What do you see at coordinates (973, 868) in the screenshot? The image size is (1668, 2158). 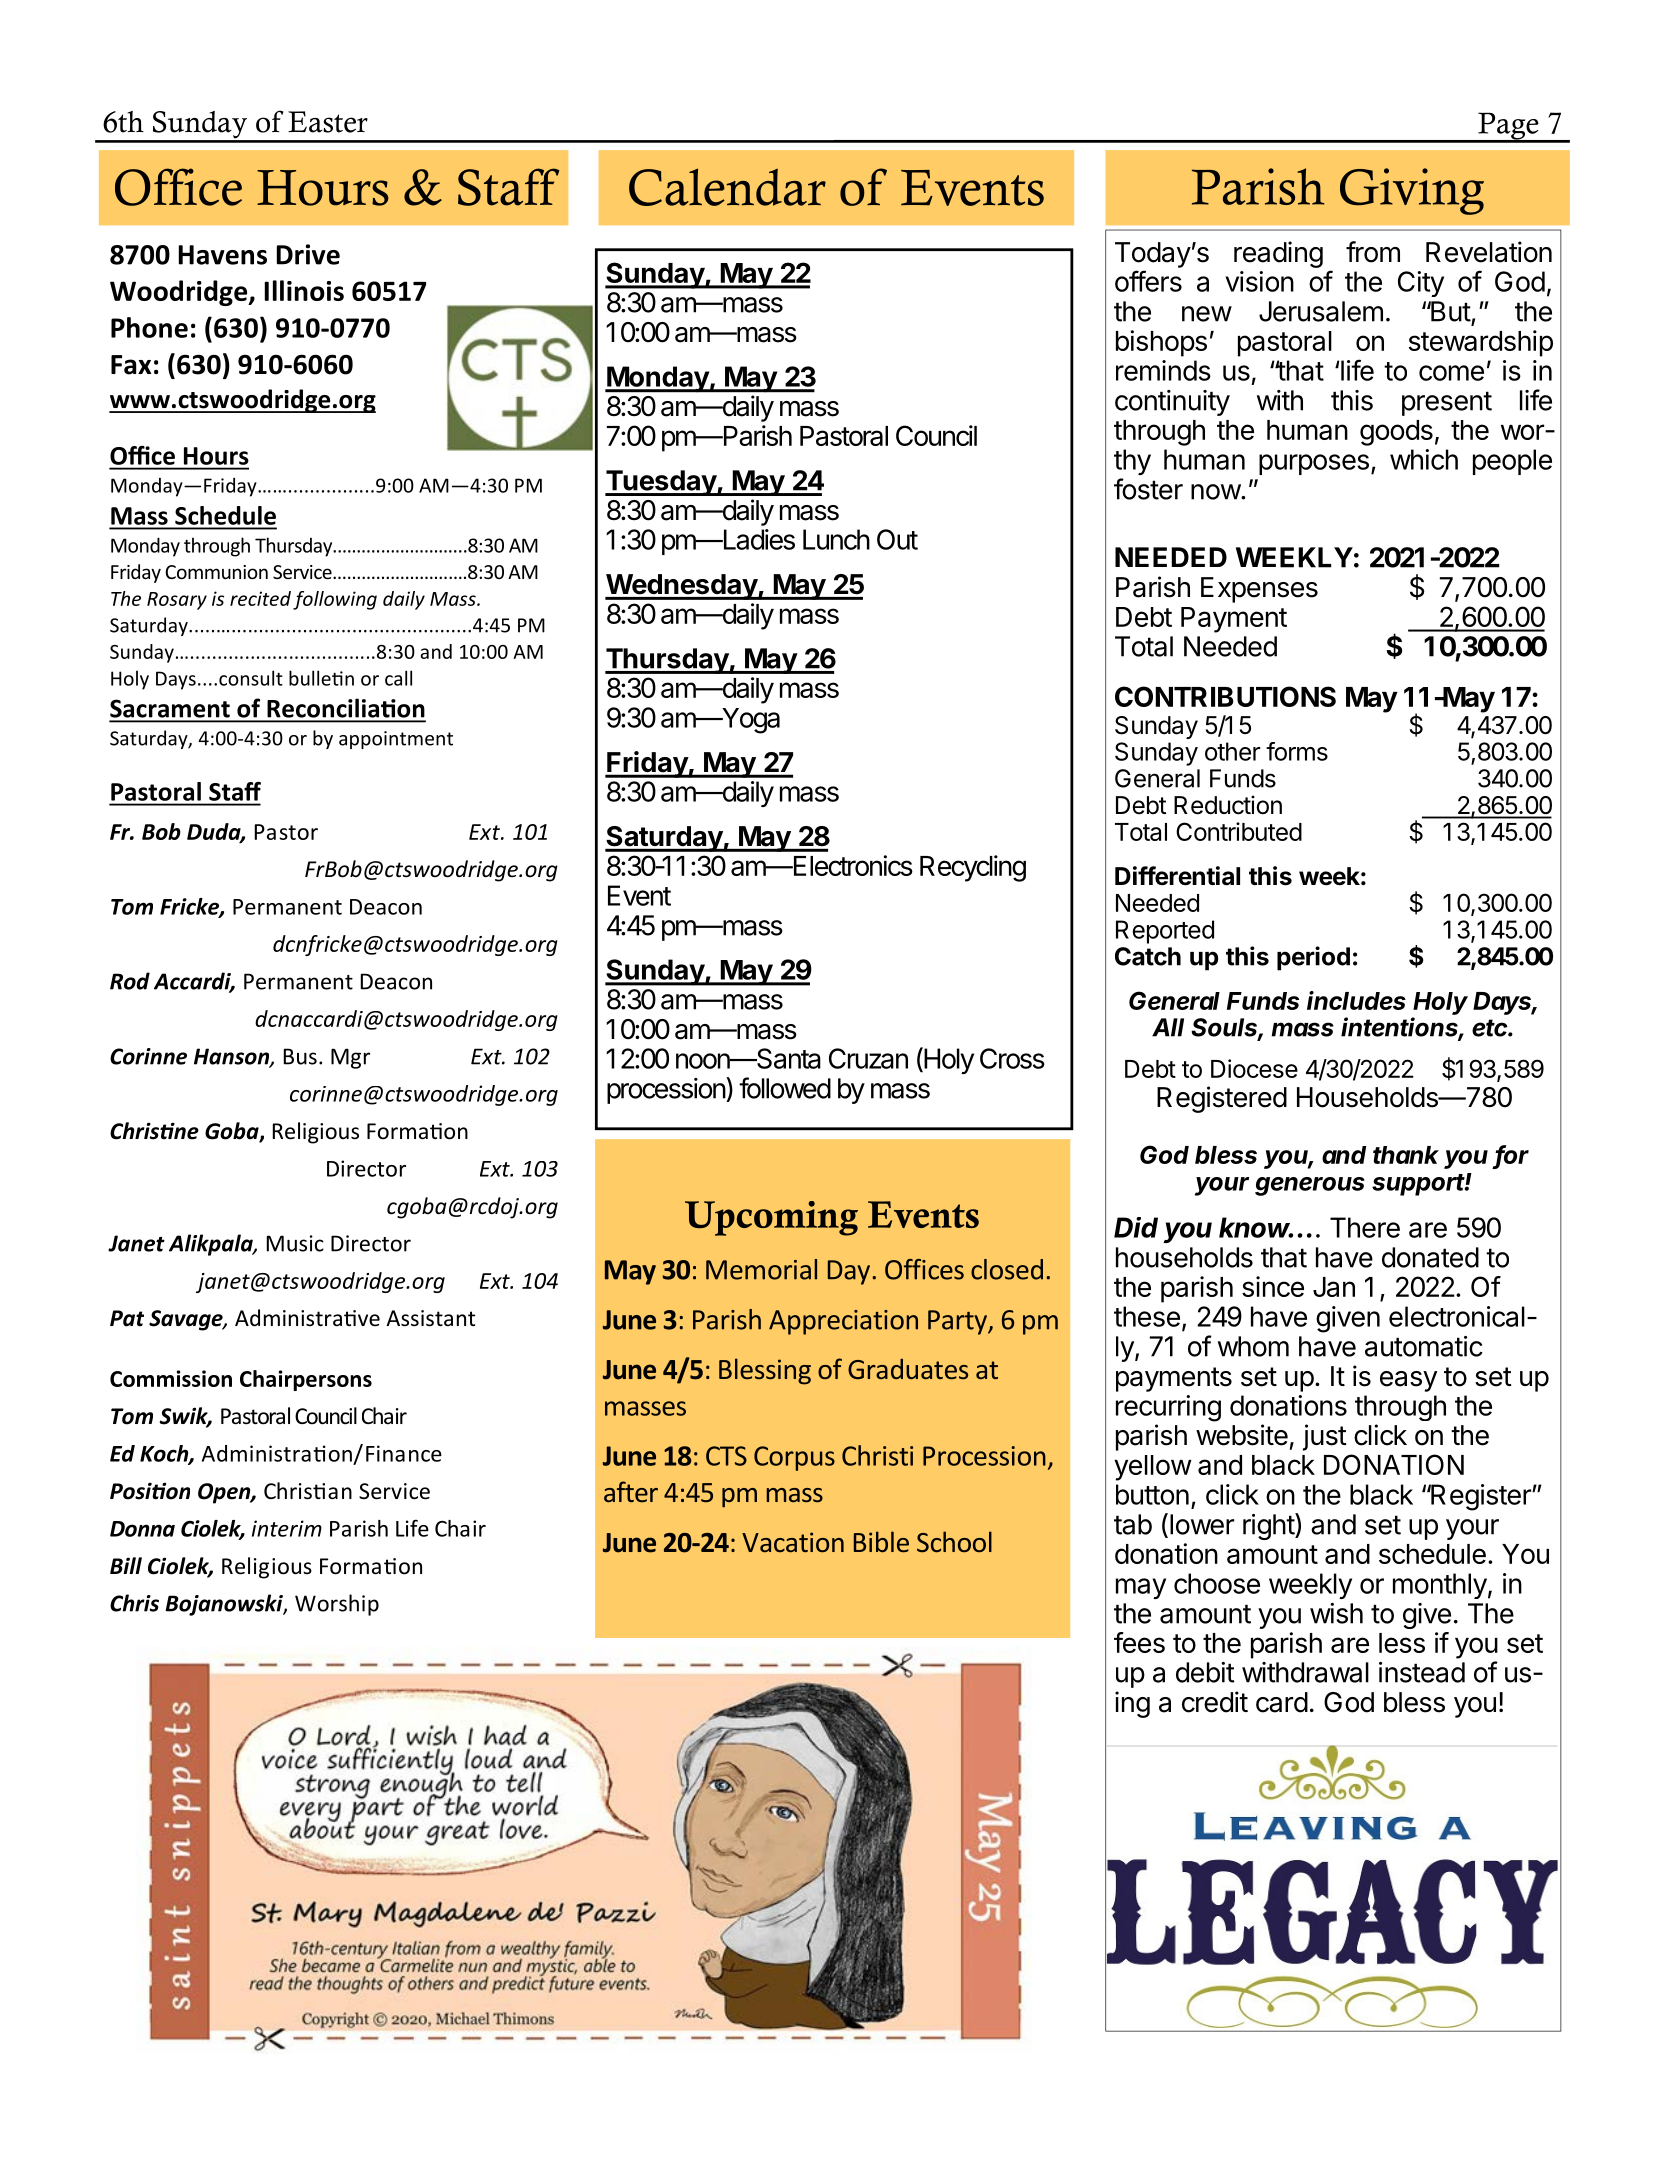 I see `Recycling` at bounding box center [973, 868].
